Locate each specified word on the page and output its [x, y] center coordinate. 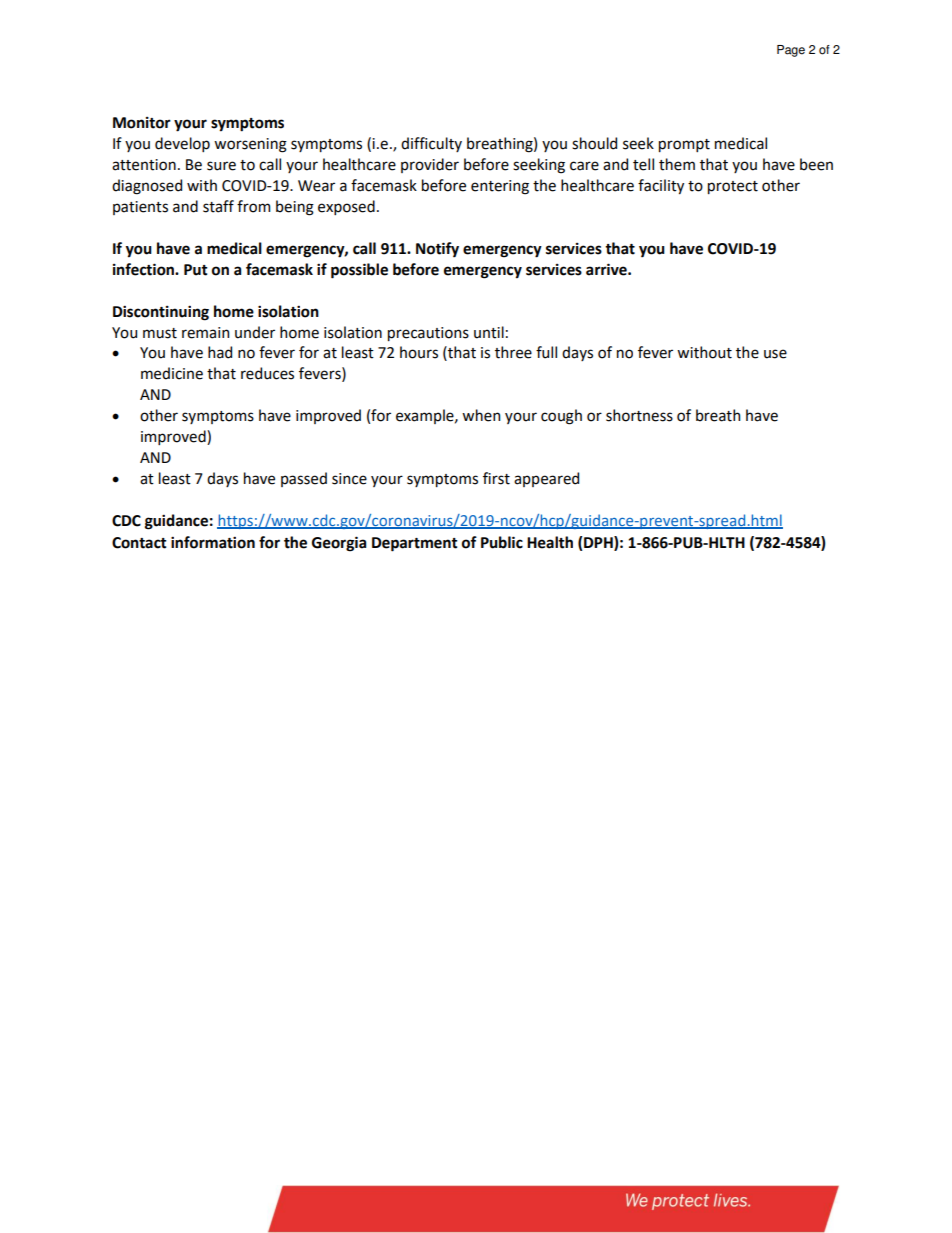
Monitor [142, 123]
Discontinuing [161, 313]
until [489, 332]
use [775, 354]
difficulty [431, 144]
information [213, 542]
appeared [546, 479]
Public [502, 542]
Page [791, 51]
